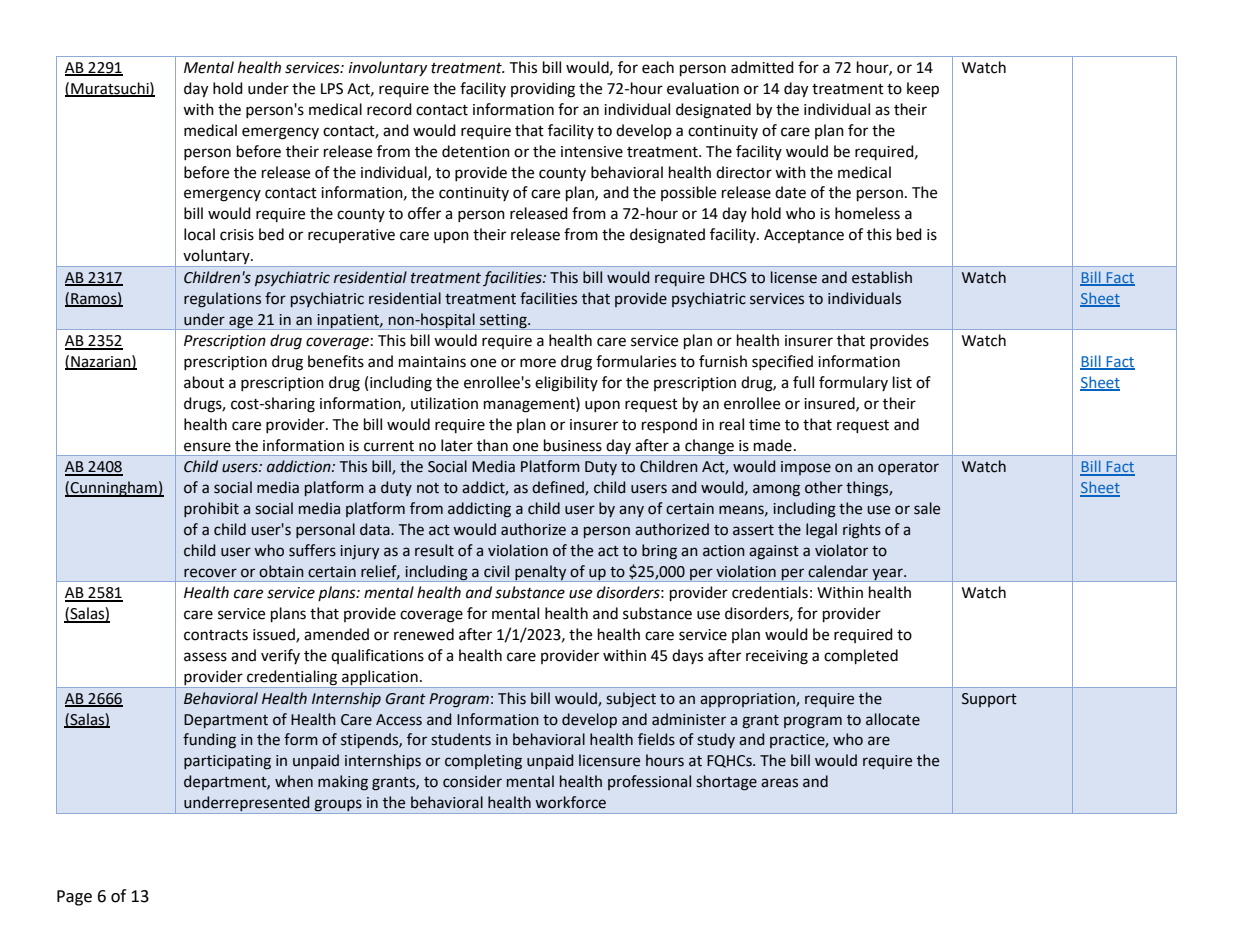 This page has height=952, width=1233. I want to click on keep, so click(923, 90).
